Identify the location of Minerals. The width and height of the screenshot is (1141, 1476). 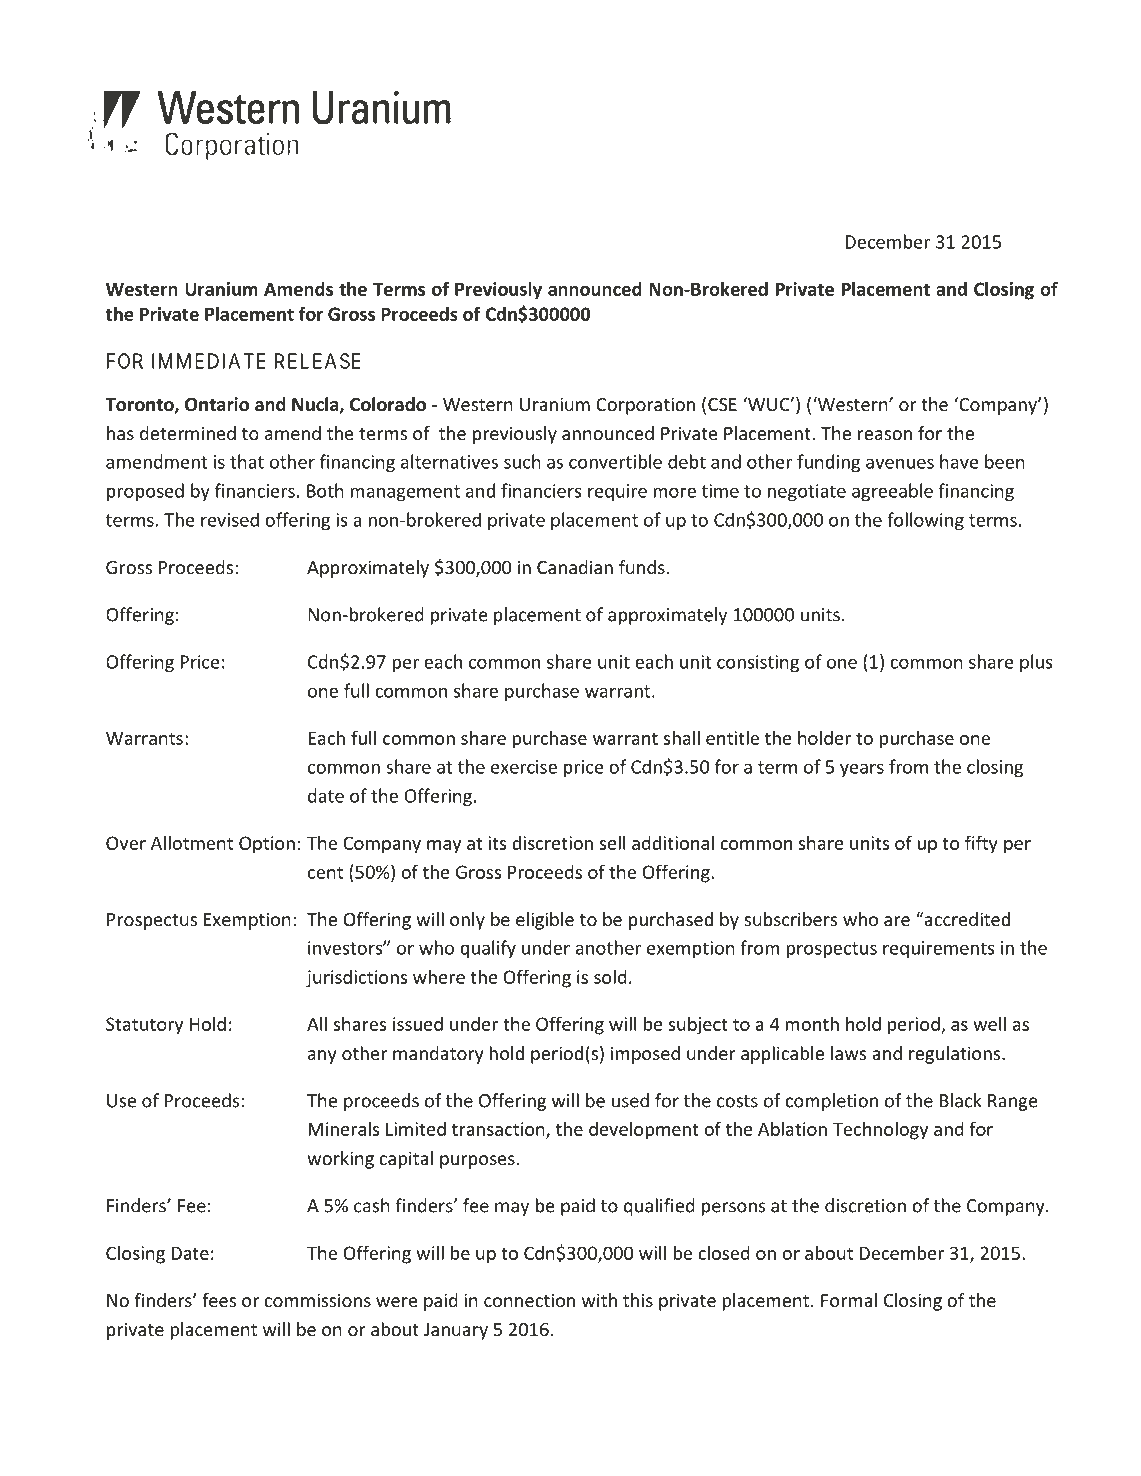
(343, 1128).
